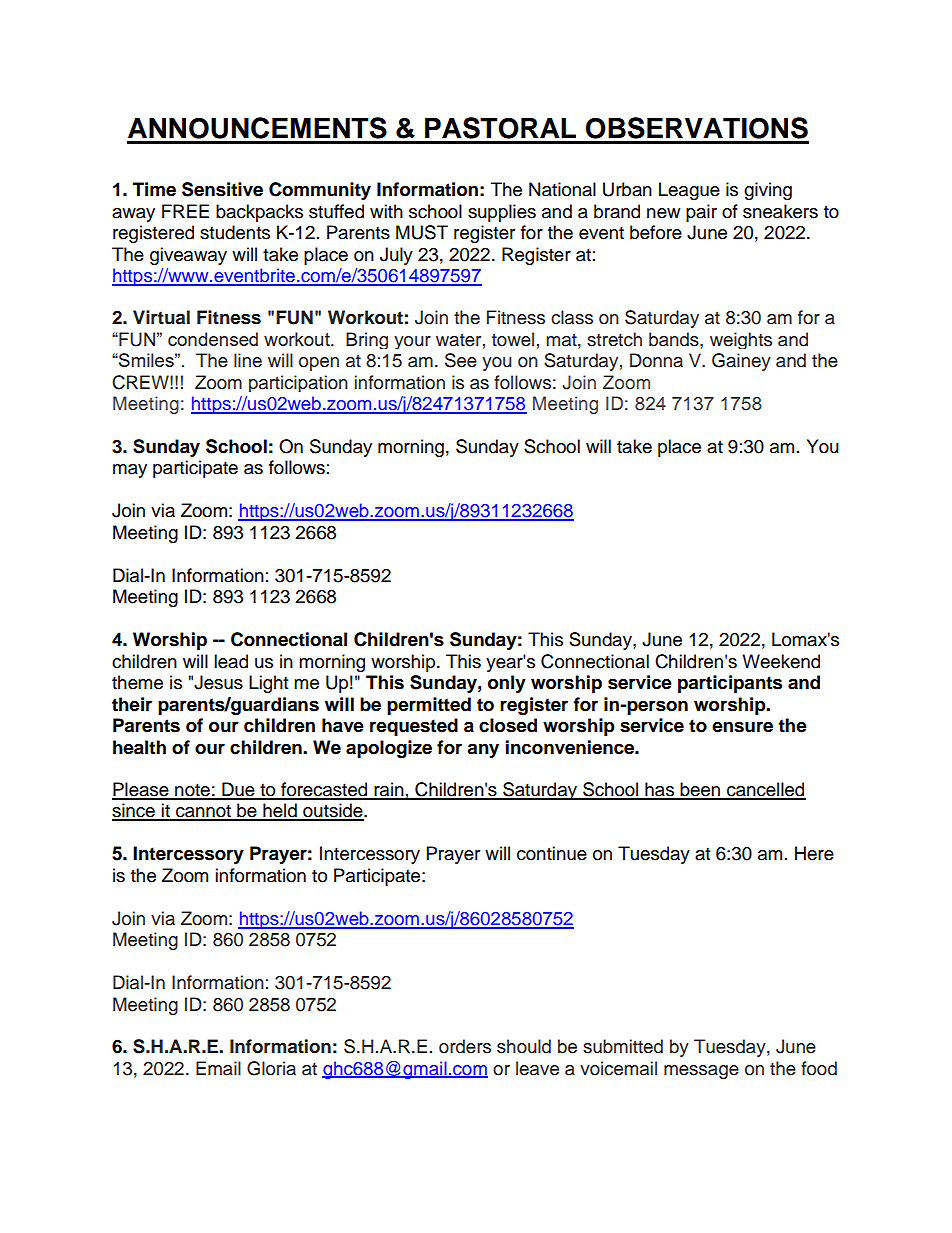 The height and width of the image is (1233, 952). Describe the element at coordinates (701, 213) in the image. I see `pair` at that location.
